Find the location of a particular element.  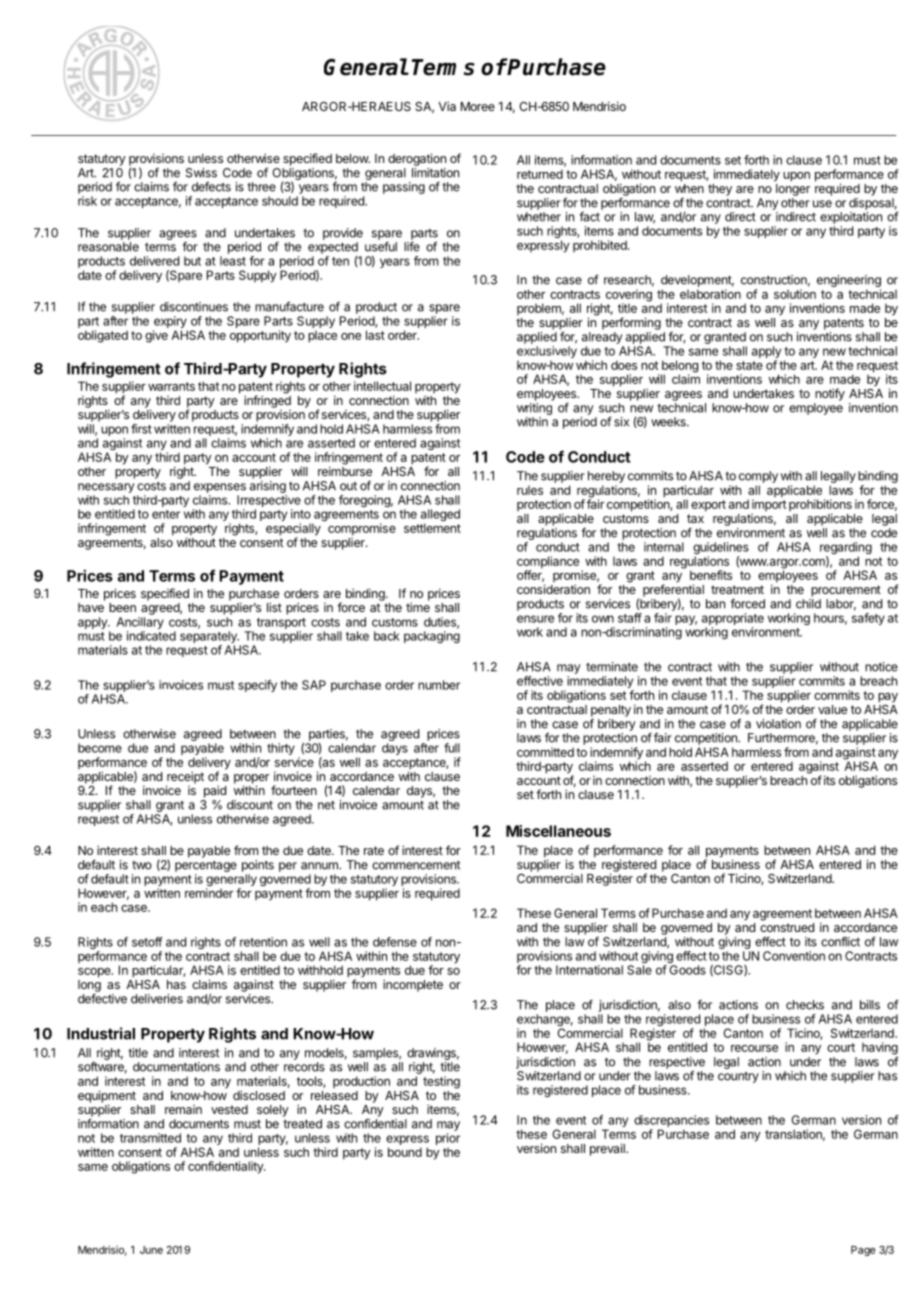

number is located at coordinates (439, 685).
